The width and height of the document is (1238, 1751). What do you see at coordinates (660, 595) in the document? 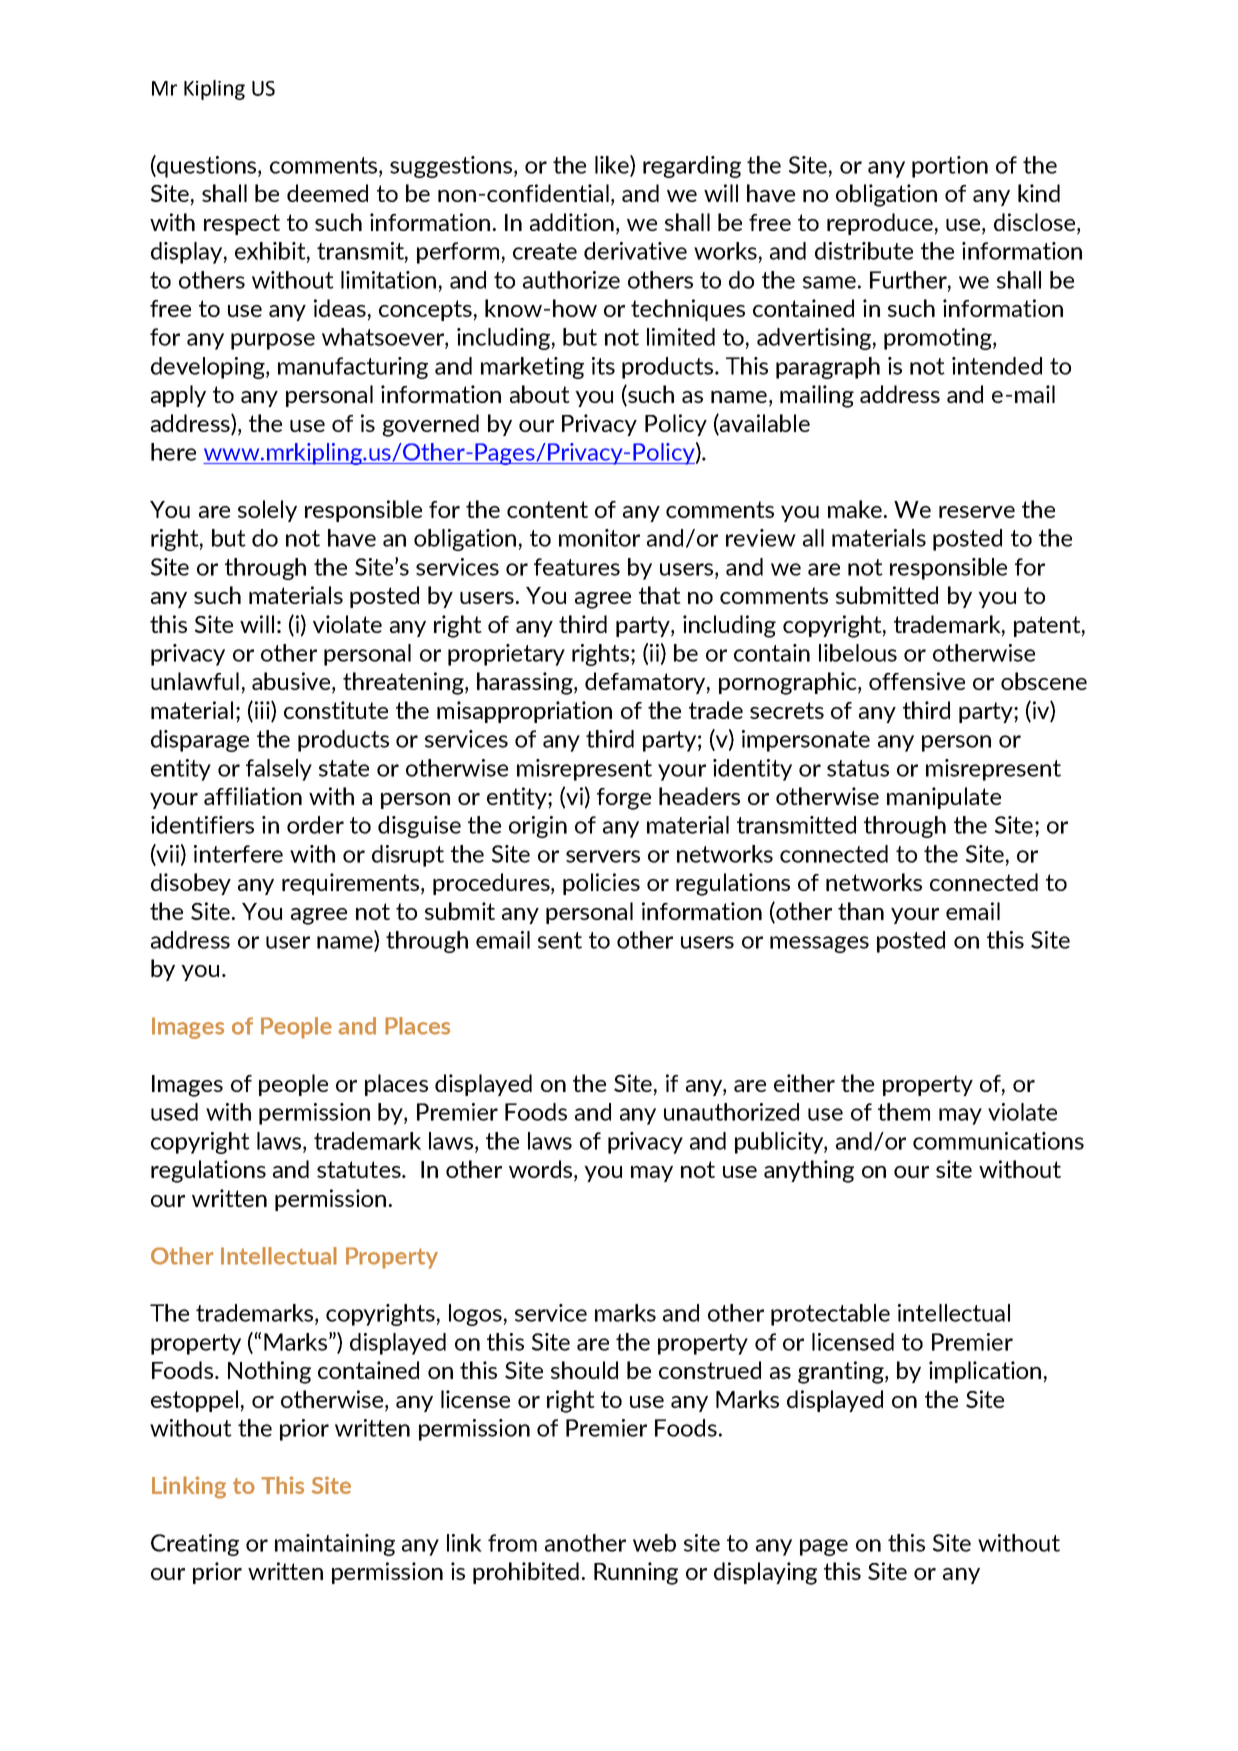
I see `that` at bounding box center [660, 595].
